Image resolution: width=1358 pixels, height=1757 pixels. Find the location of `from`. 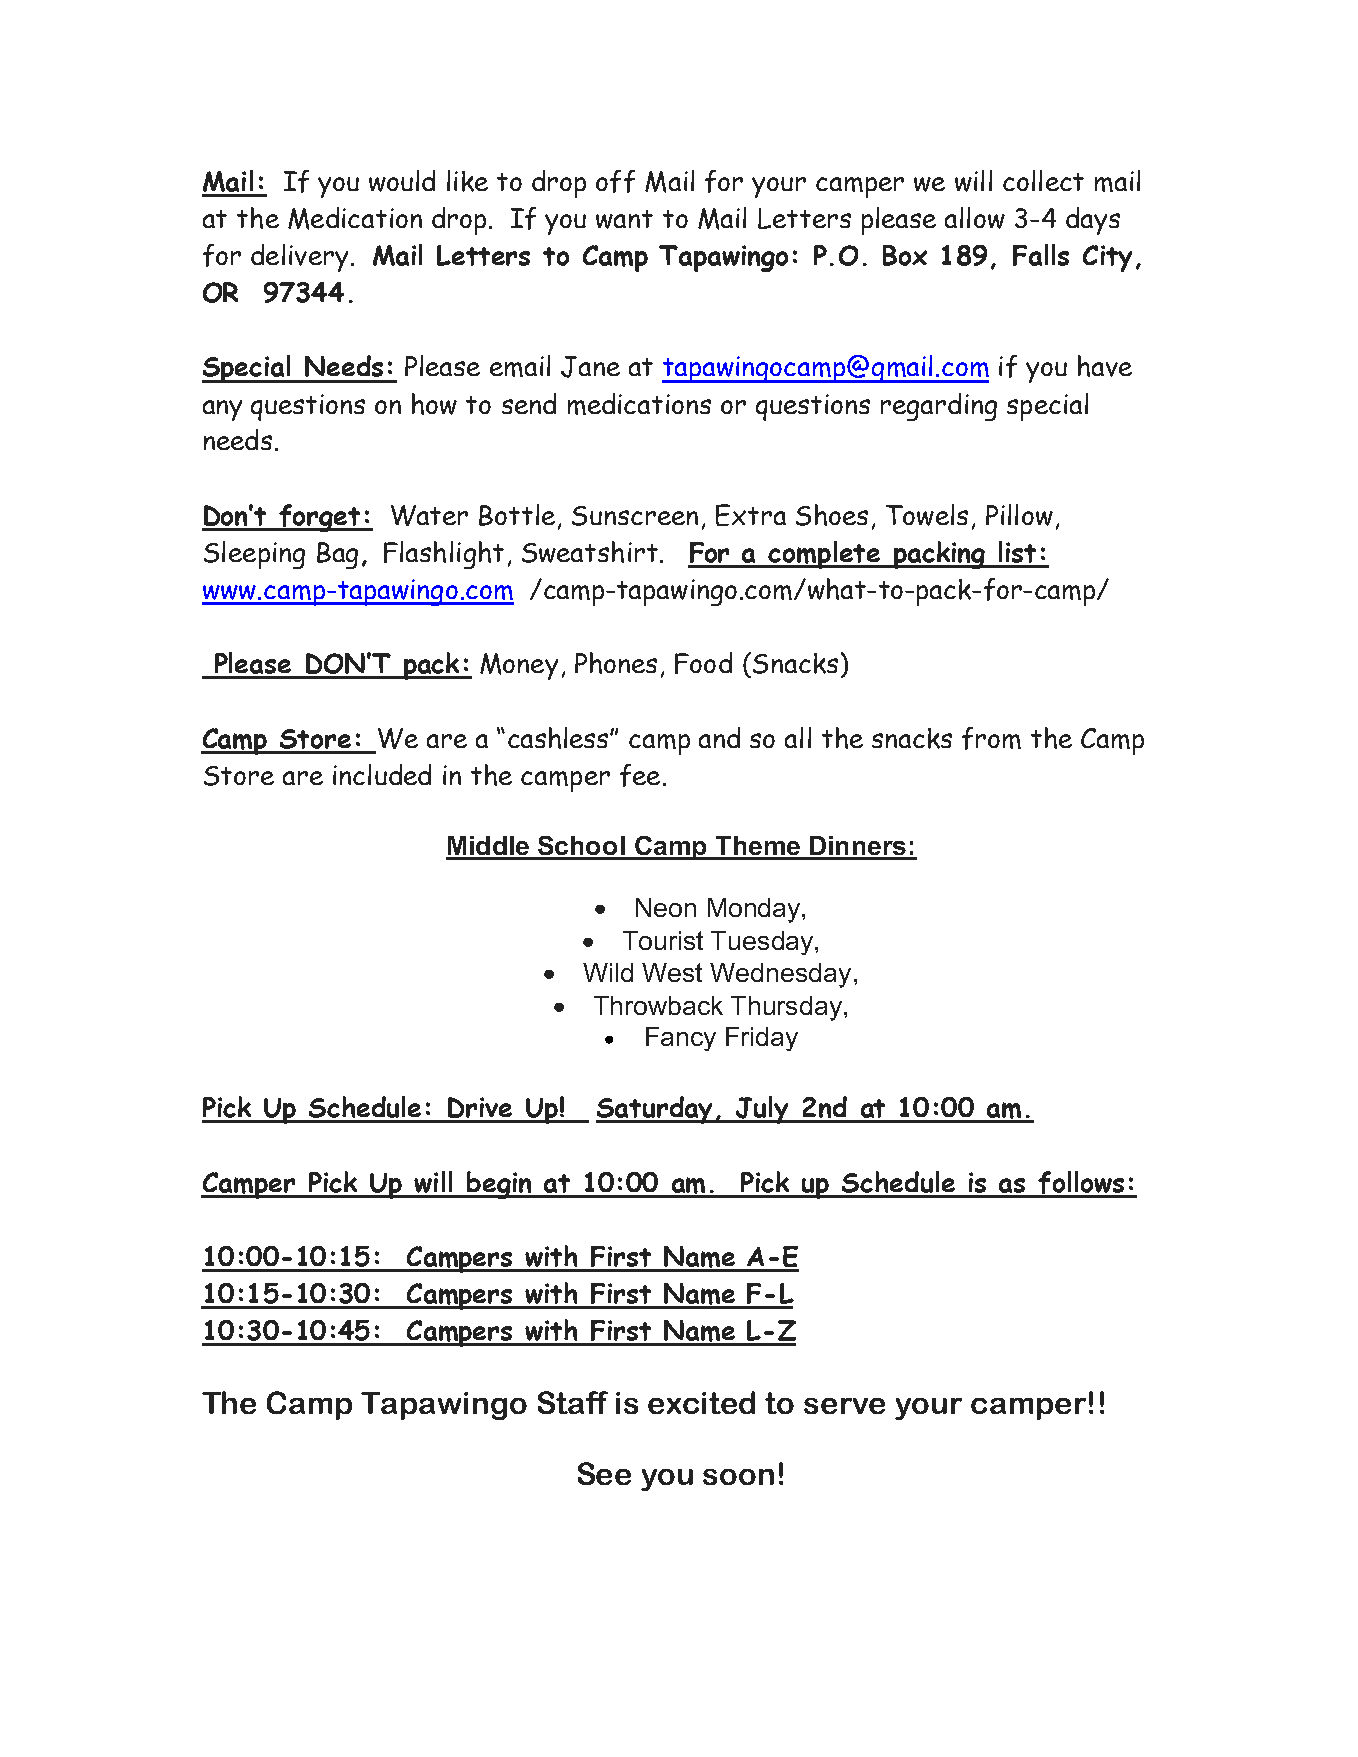

from is located at coordinates (991, 738).
